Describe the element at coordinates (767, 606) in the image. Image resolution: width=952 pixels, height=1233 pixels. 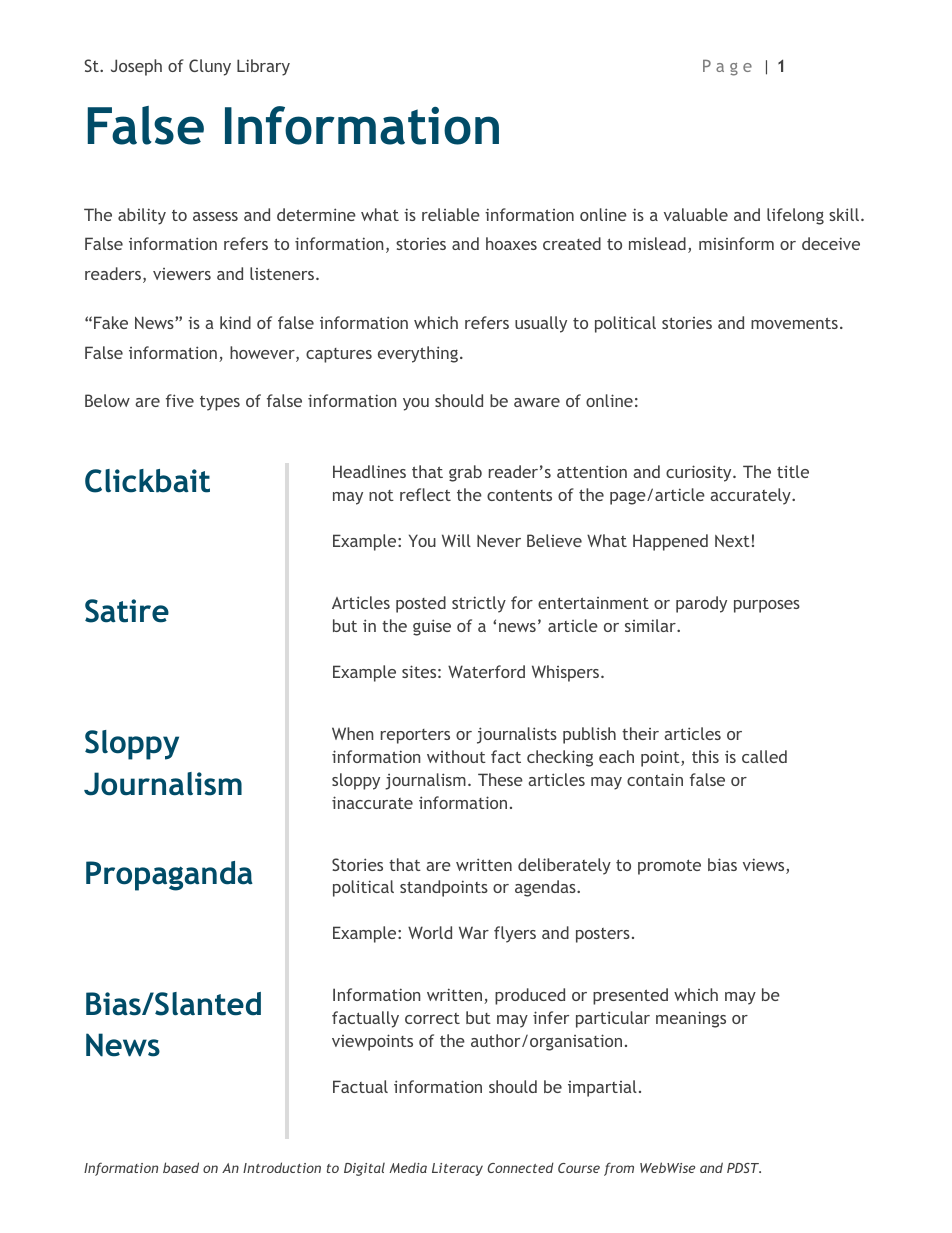
I see `purposes` at that location.
